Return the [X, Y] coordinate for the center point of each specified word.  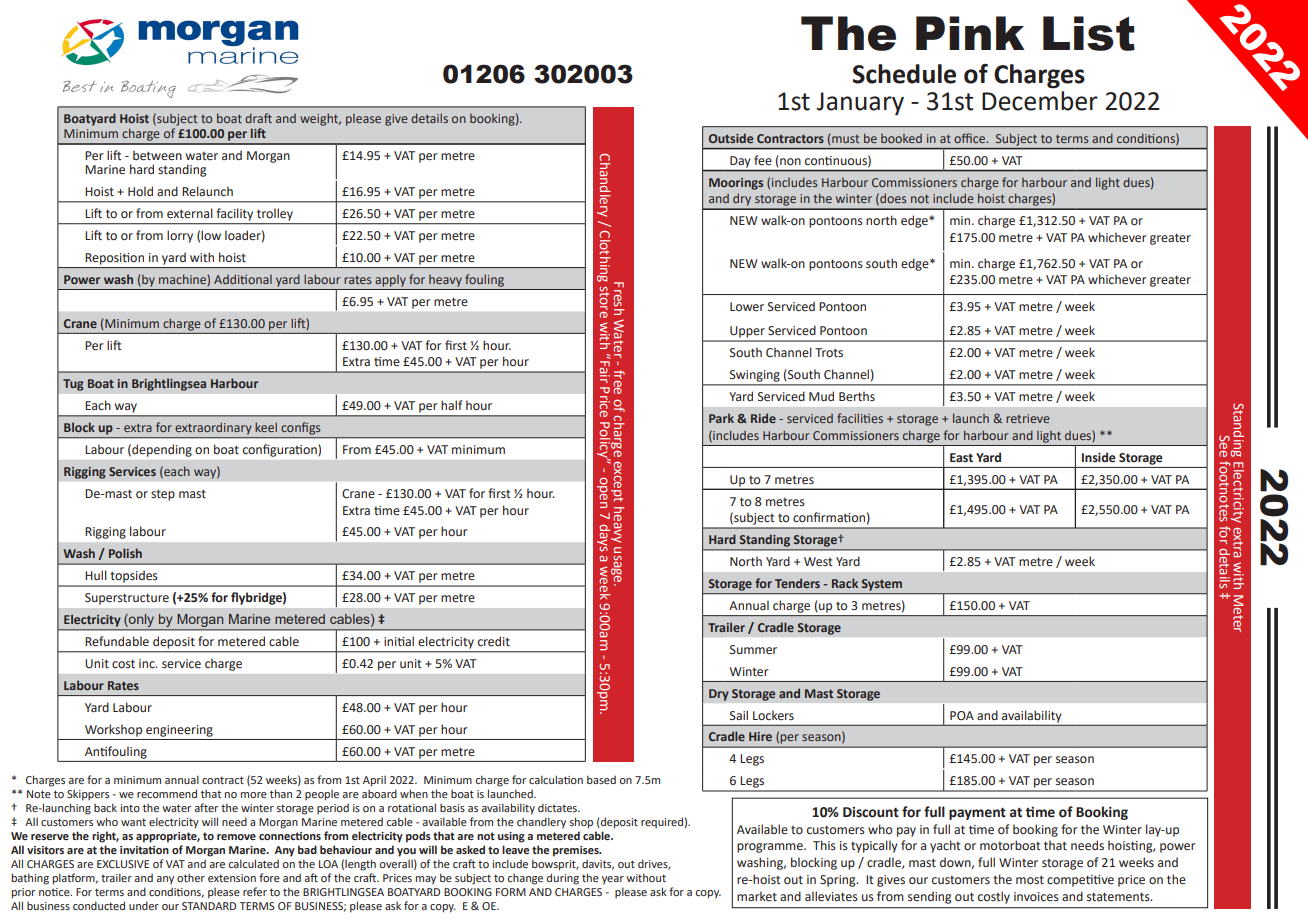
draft [258, 118]
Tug [73, 385]
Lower [747, 306]
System [882, 585]
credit [494, 641]
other [191, 878]
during [563, 879]
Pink [970, 33]
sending [929, 897]
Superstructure [127, 599]
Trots [829, 353]
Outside [731, 138]
